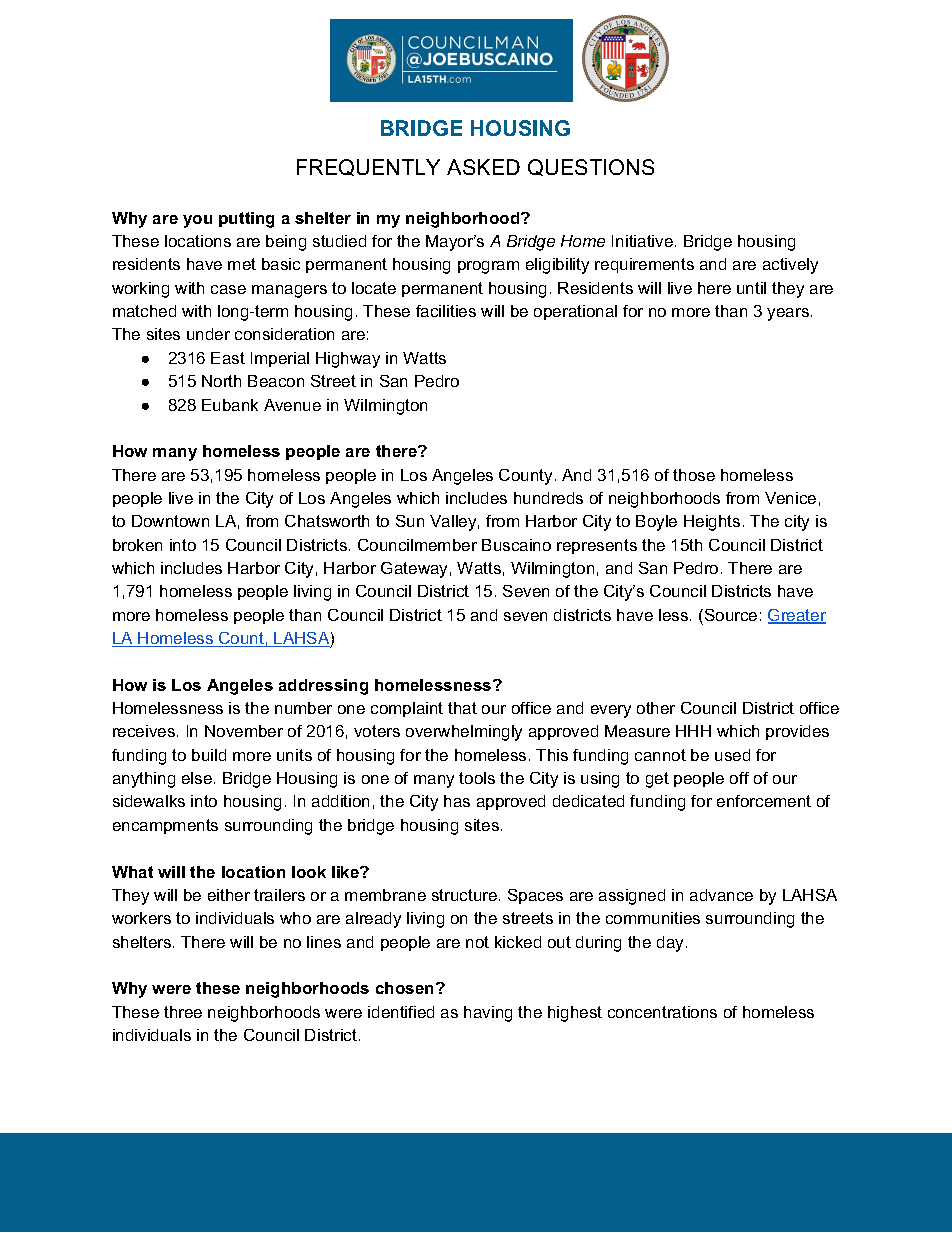  Describe the element at coordinates (410, 521) in the screenshot. I see `Sun` at that location.
